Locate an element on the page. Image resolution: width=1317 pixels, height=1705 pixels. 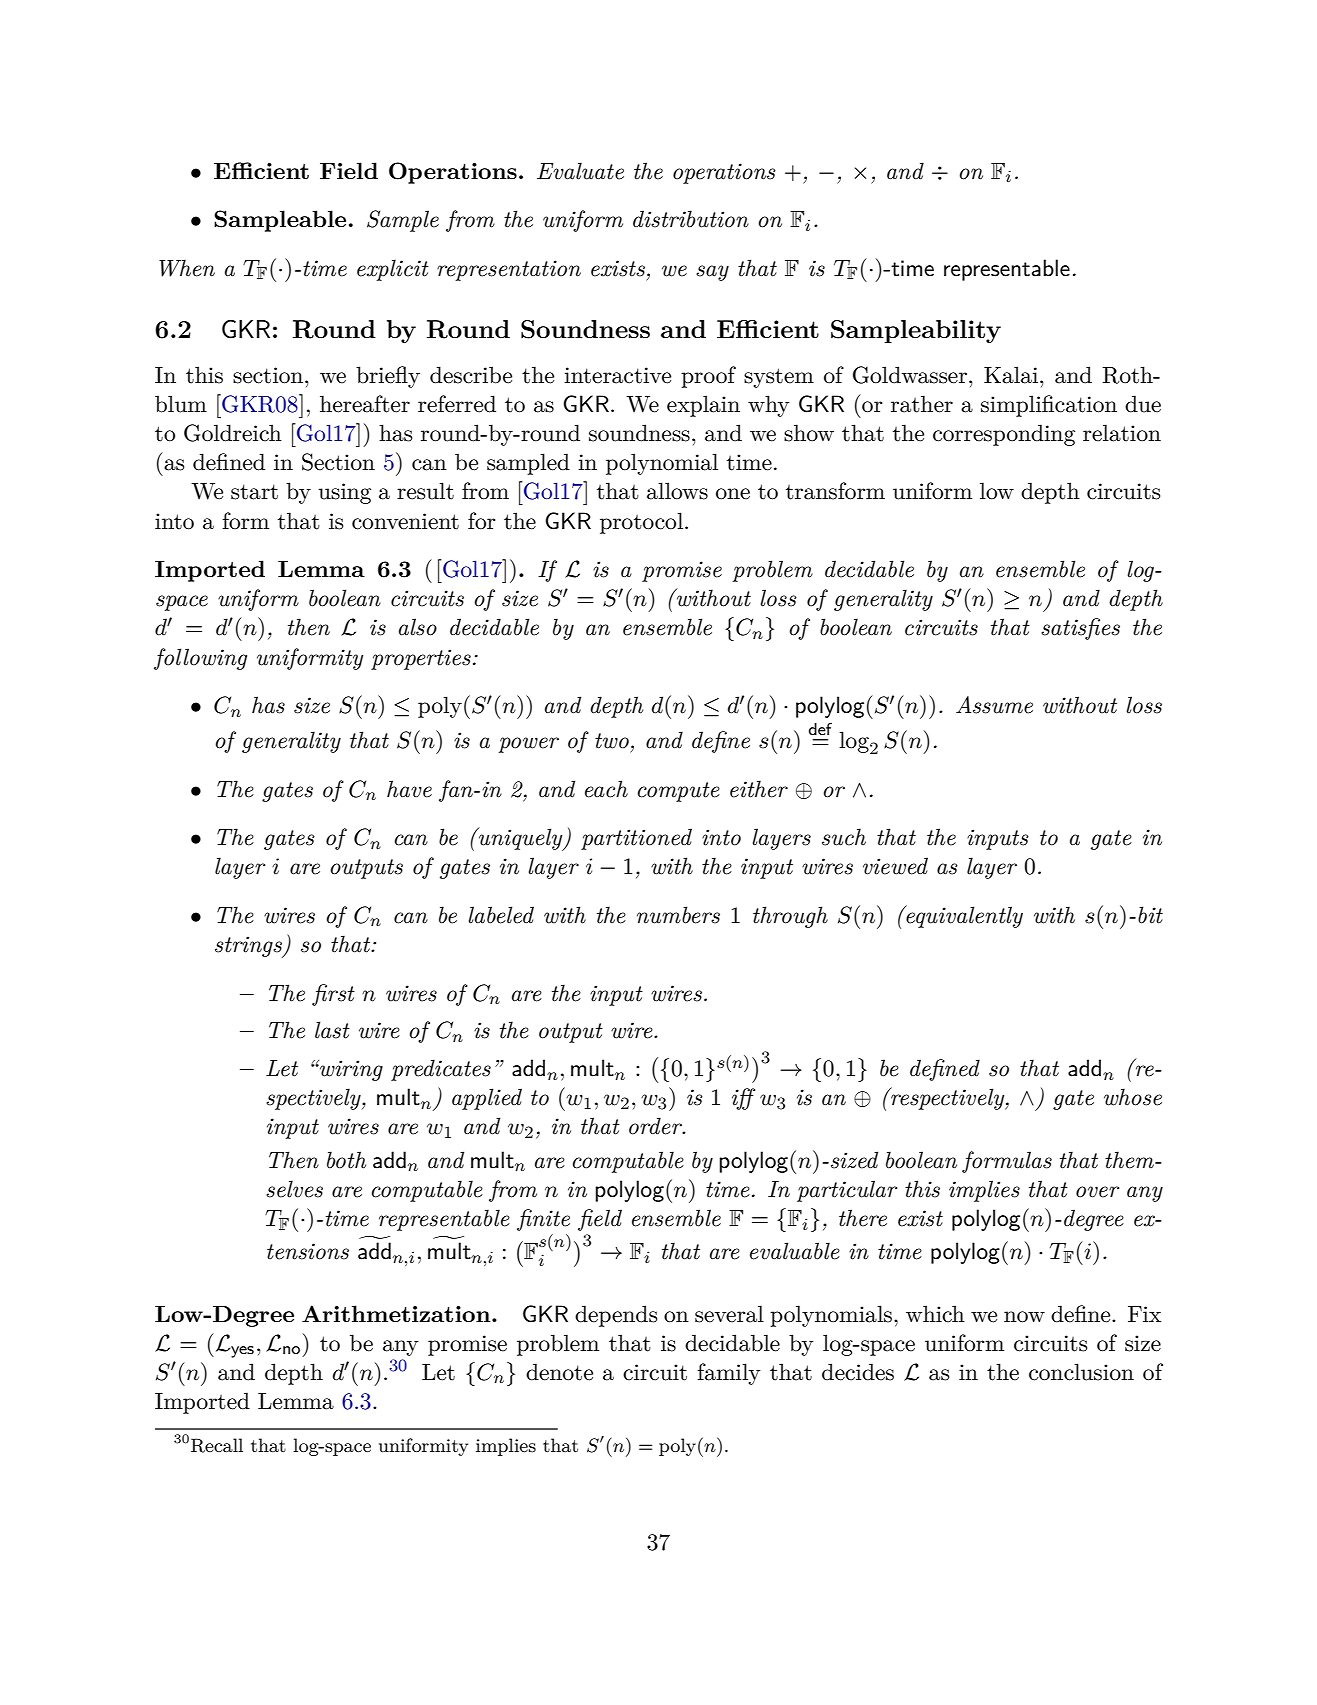
Assume is located at coordinates (994, 705).
